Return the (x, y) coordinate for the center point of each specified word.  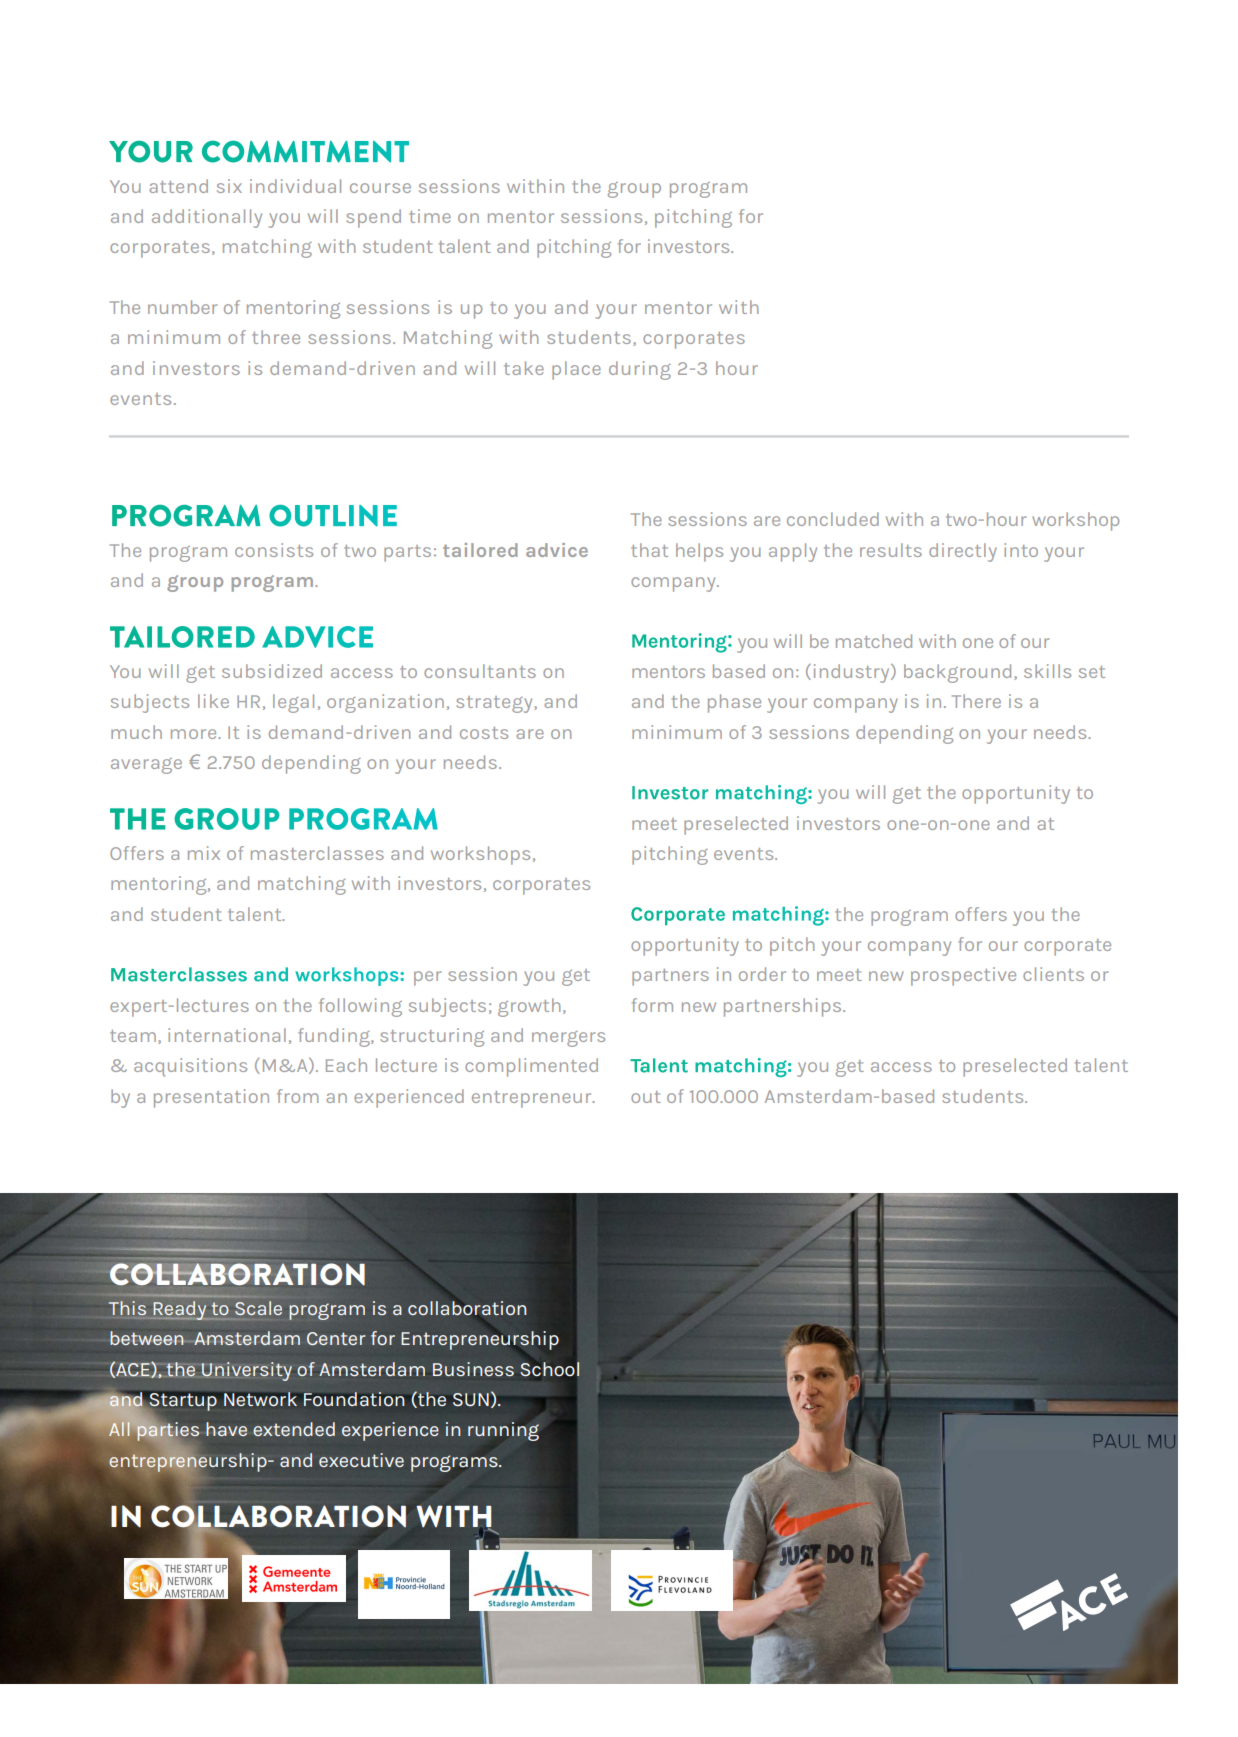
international (227, 1035)
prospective (963, 976)
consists (274, 550)
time (430, 216)
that (649, 550)
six (229, 186)
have (226, 1429)
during (640, 370)
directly (963, 552)
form (652, 1005)
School (550, 1369)
